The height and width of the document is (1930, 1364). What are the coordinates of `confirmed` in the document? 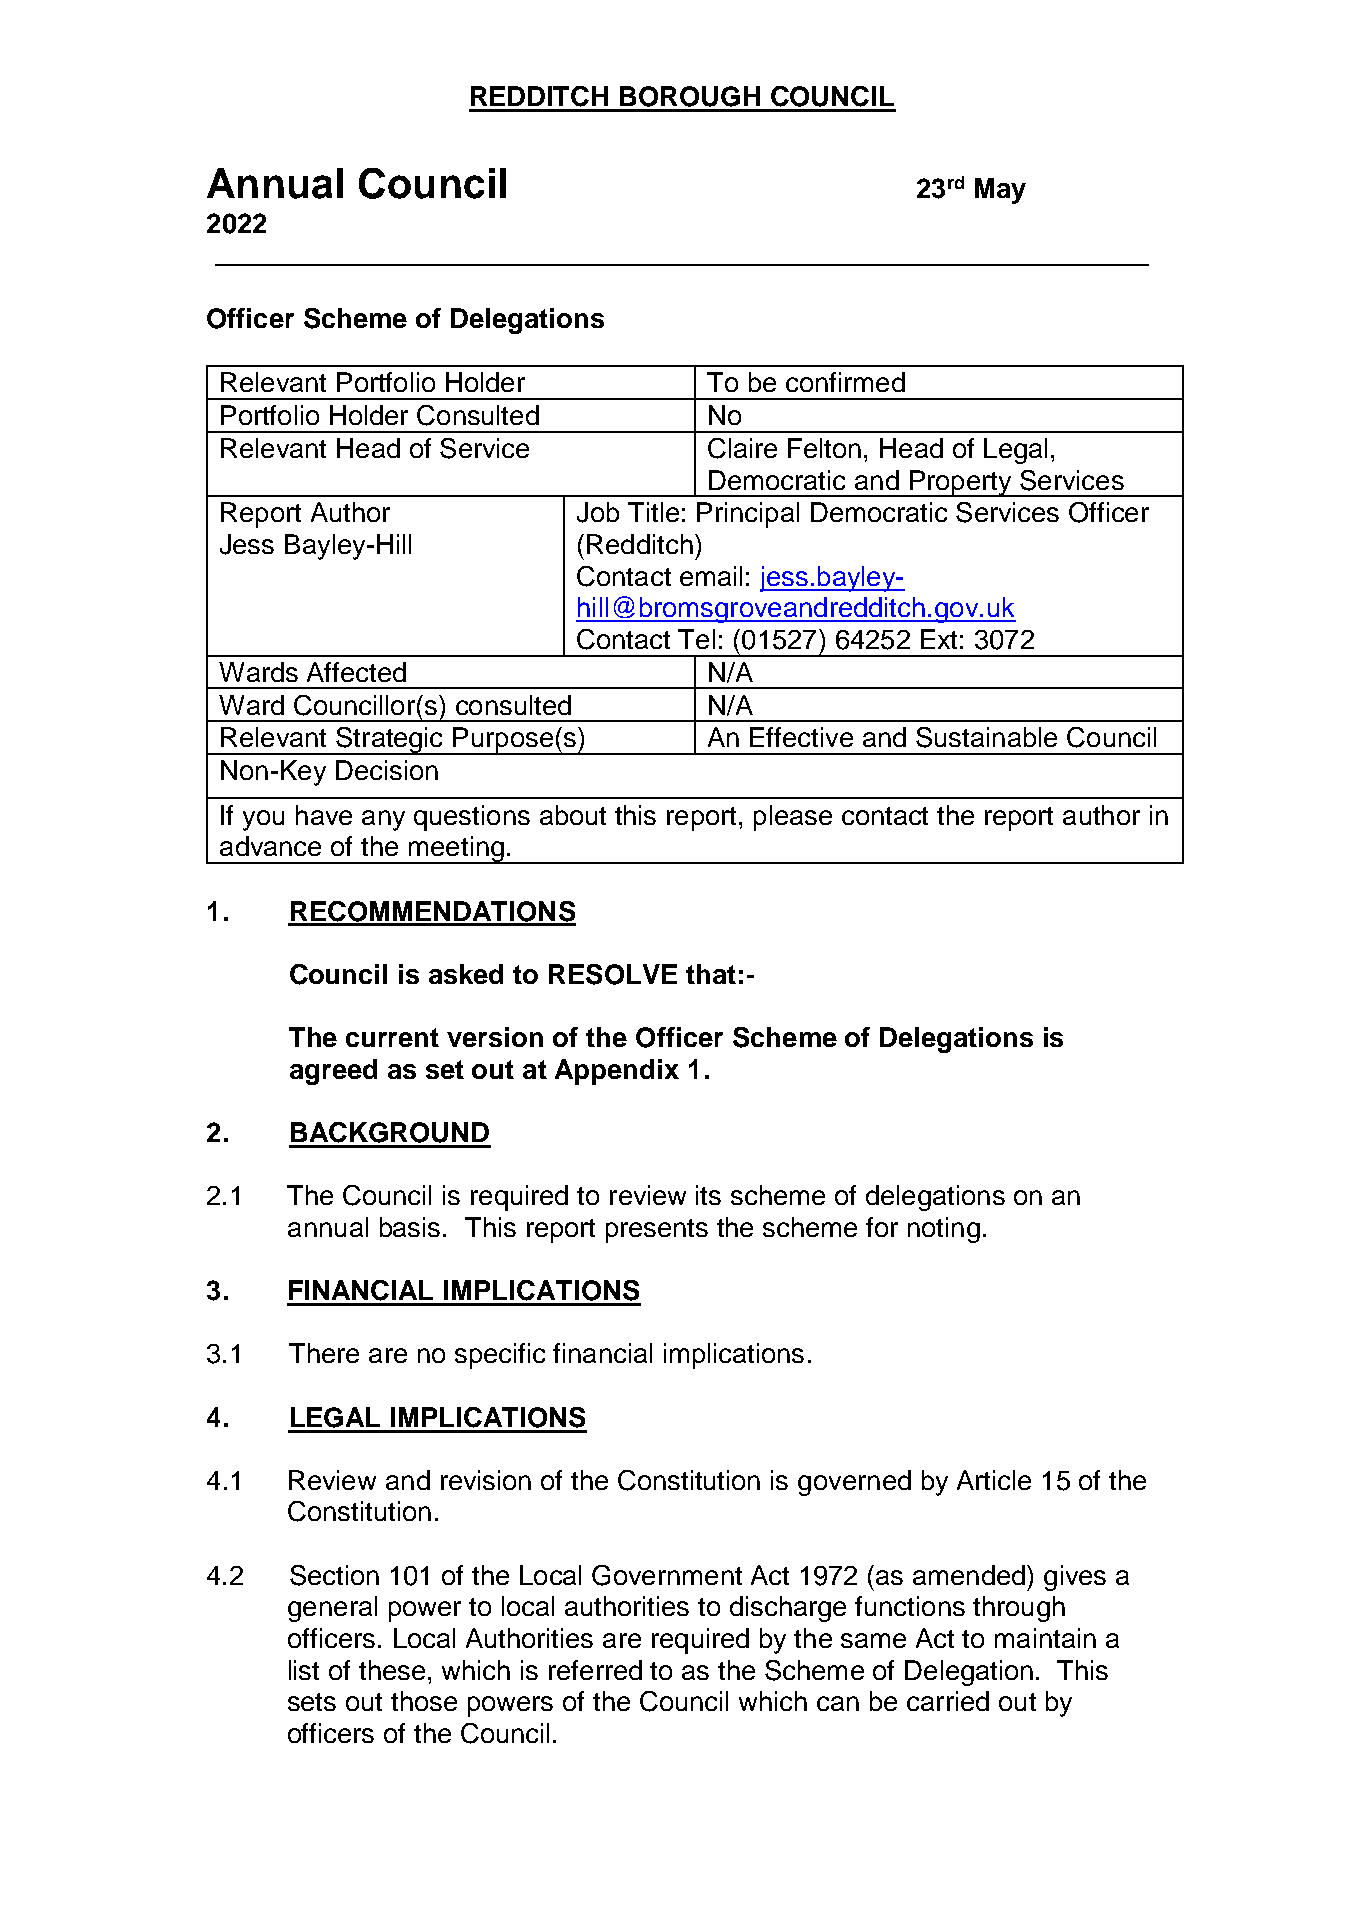 It's located at (845, 382).
